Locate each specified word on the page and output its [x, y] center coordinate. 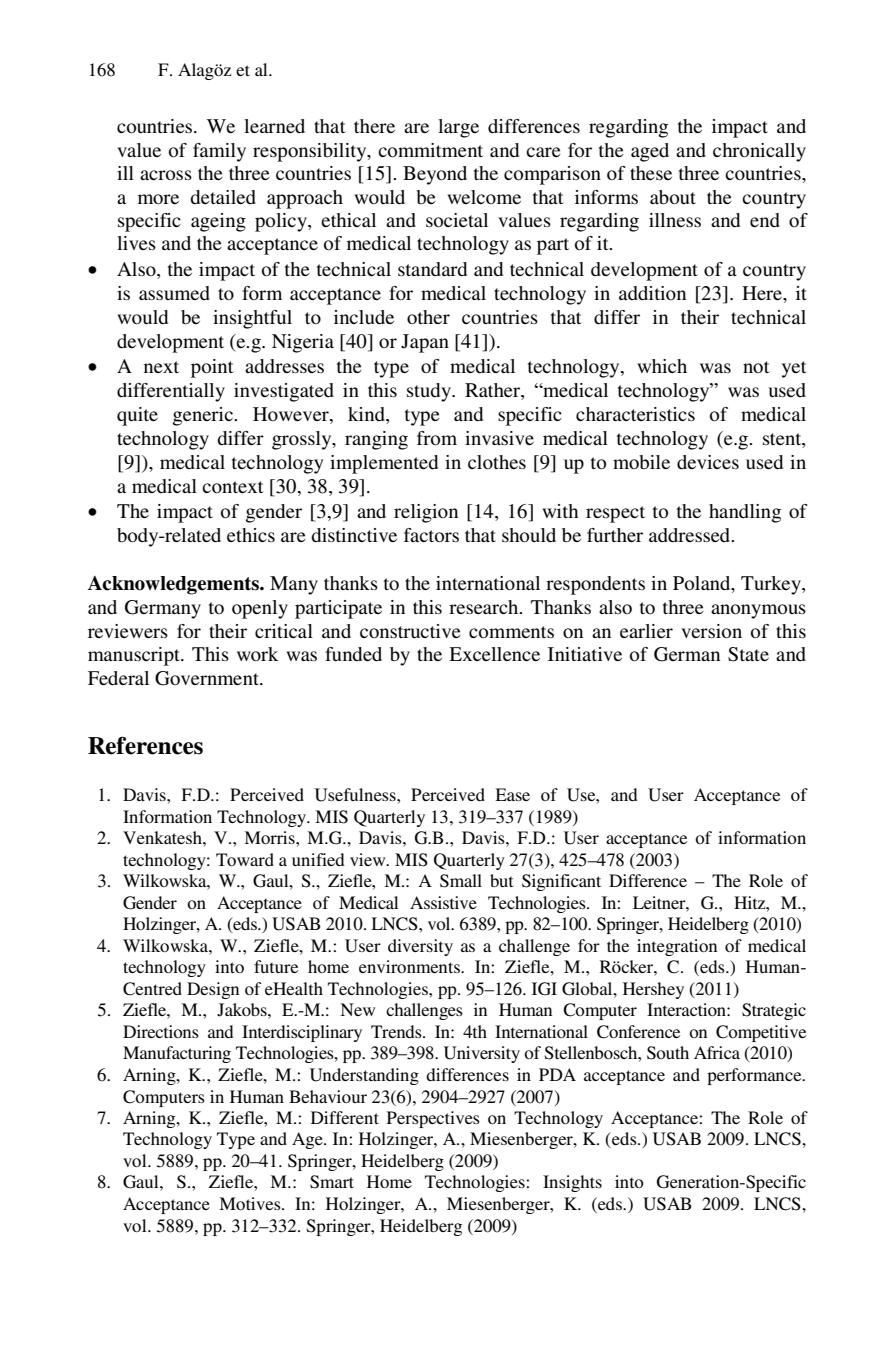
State [748, 654]
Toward [245, 859]
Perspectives [433, 1119]
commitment [430, 150]
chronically [759, 152]
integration [677, 947]
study [430, 392]
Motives [251, 1203]
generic [204, 416]
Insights [572, 1183]
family [219, 152]
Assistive [443, 902]
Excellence [494, 654]
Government [208, 678]
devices [708, 462]
